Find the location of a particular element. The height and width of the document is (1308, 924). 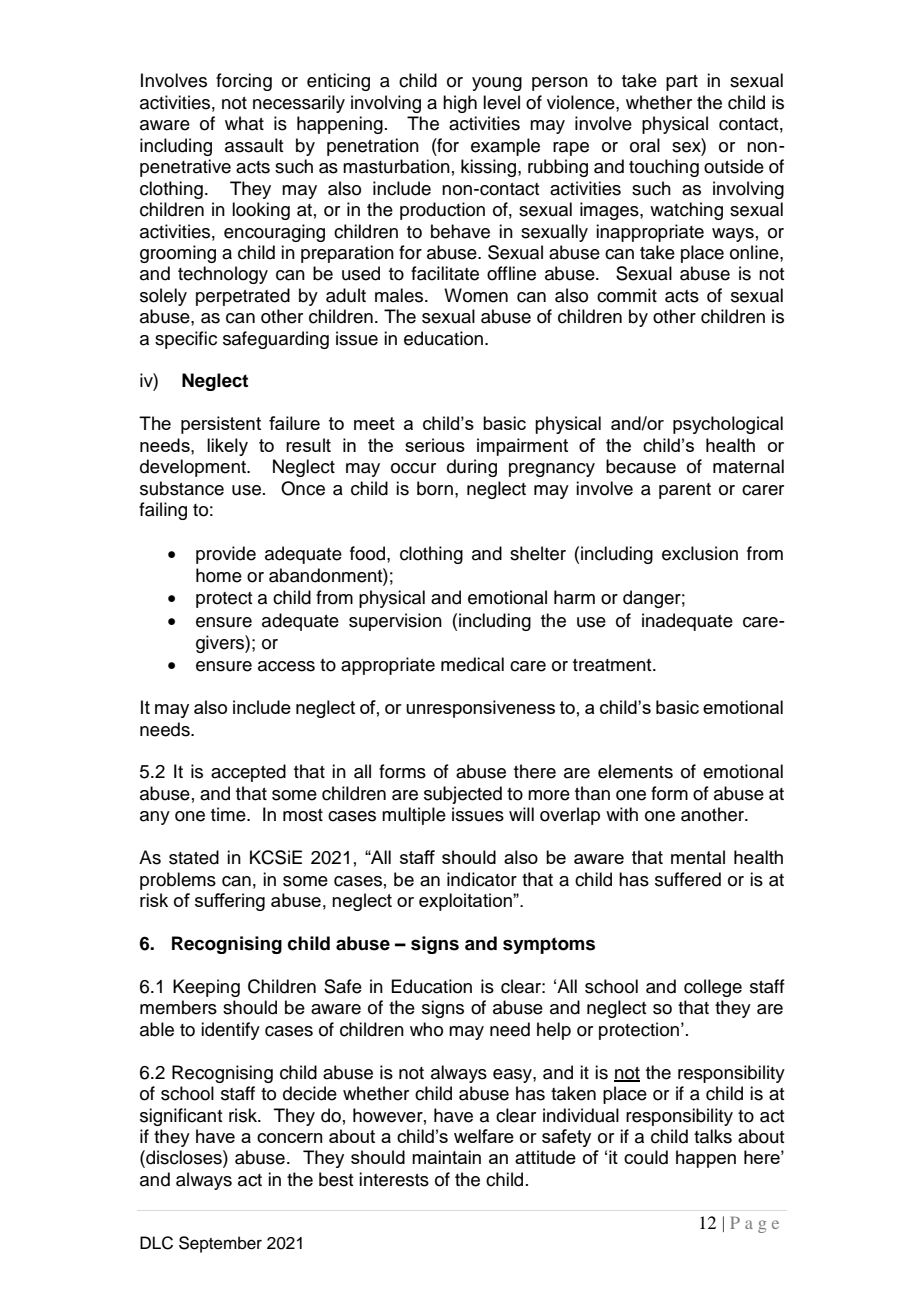

maintain is located at coordinates (446, 1157).
